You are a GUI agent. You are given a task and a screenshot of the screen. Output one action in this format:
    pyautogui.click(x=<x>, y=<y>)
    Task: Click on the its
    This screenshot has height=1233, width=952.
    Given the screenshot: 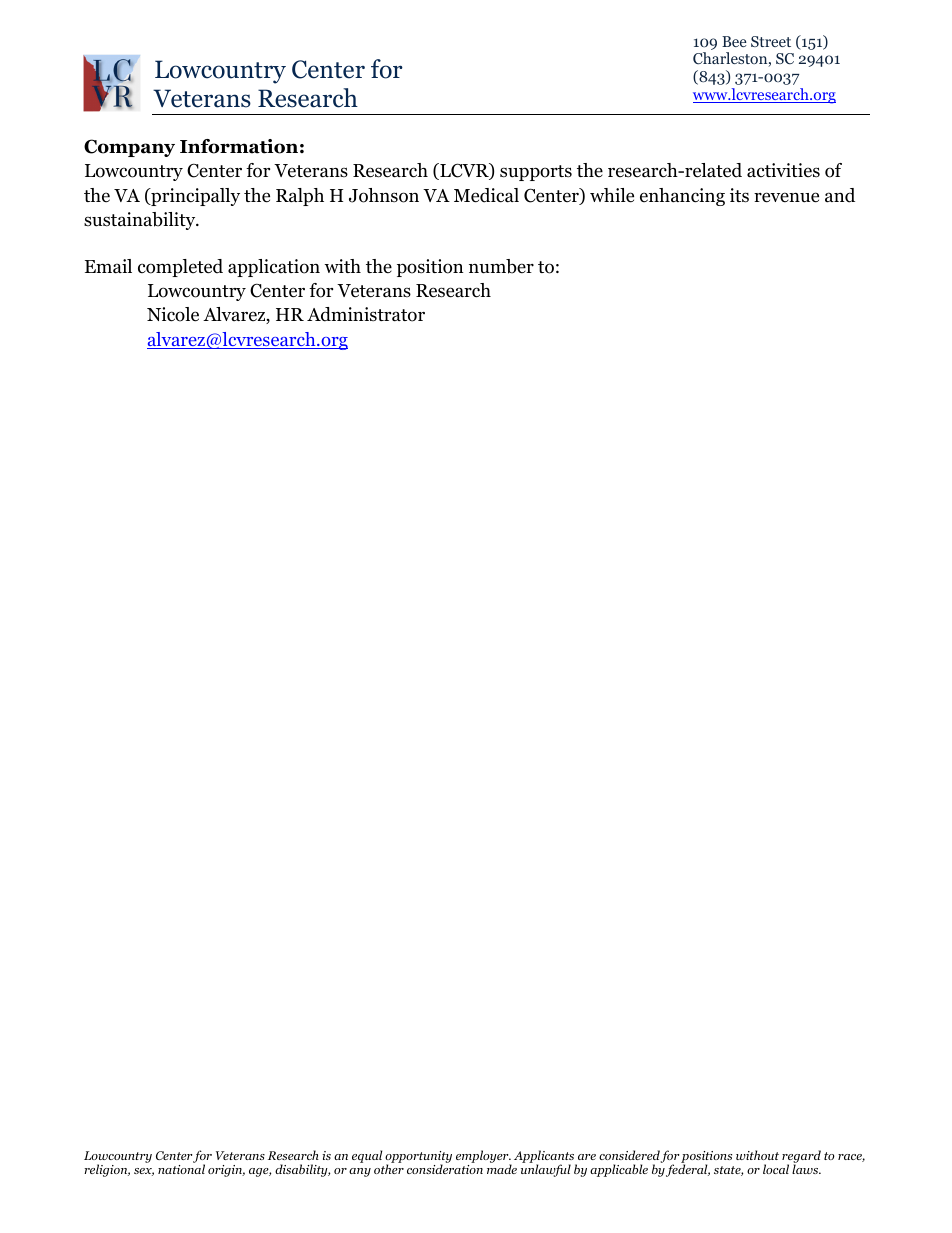 What is the action you would take?
    pyautogui.click(x=739, y=195)
